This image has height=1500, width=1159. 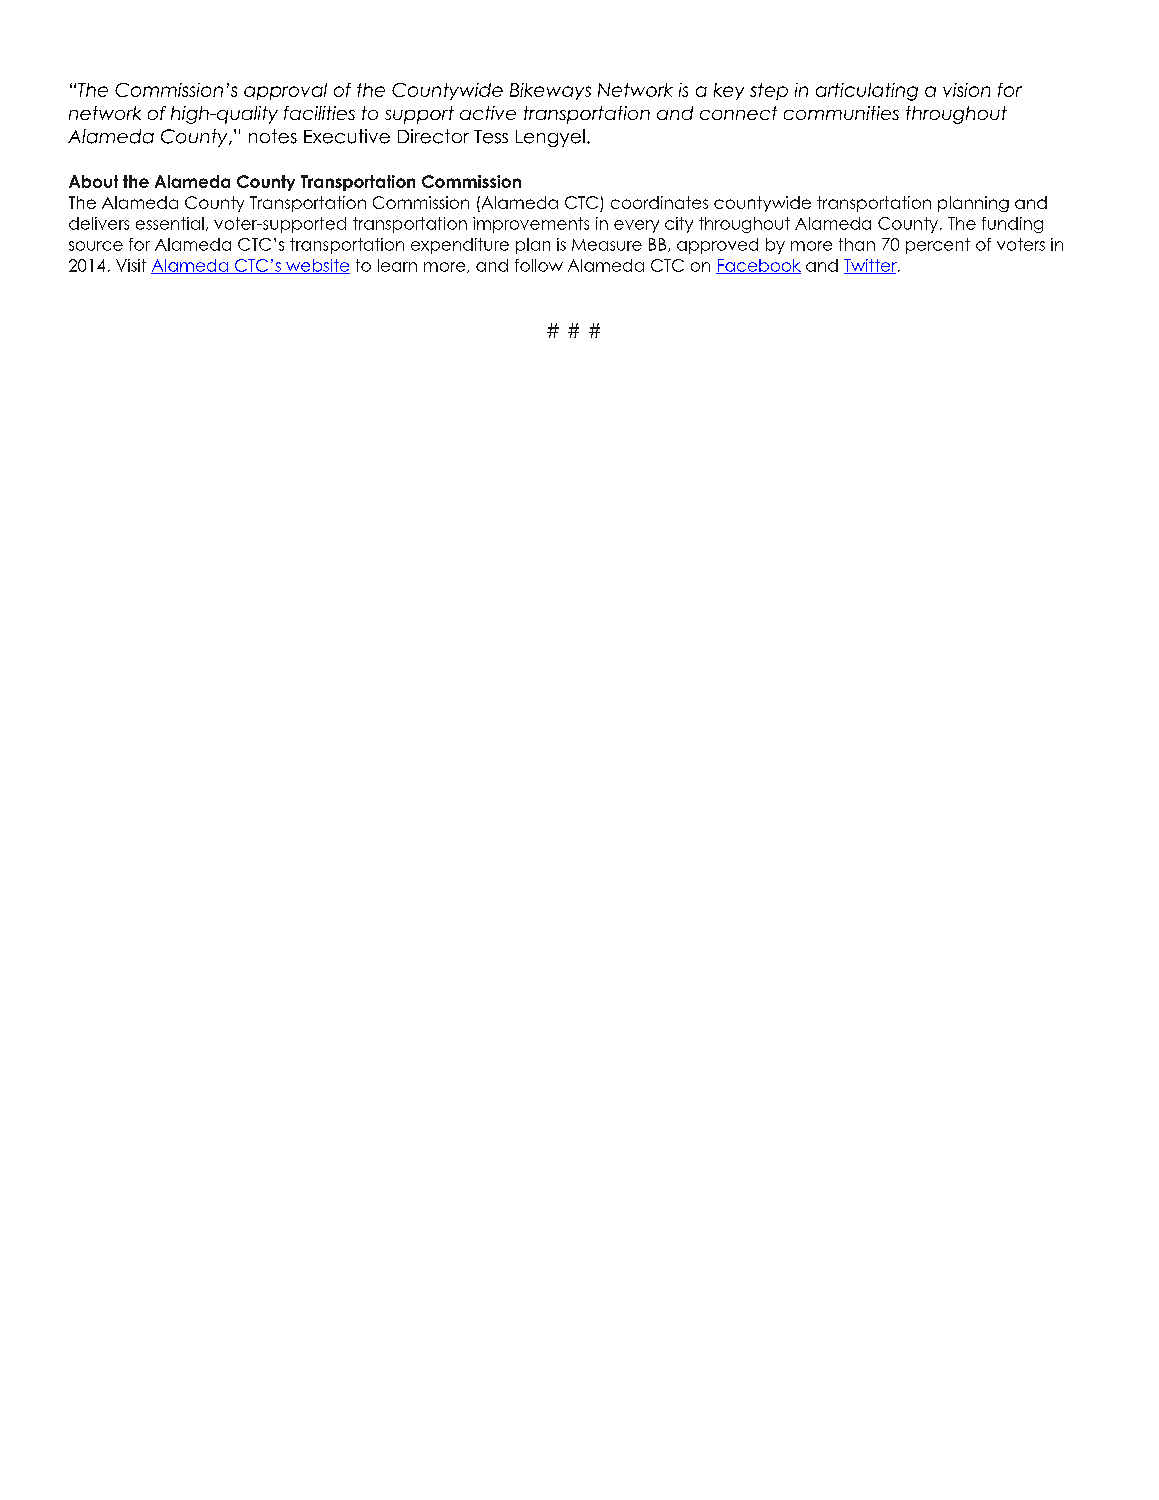 What do you see at coordinates (285, 91) in the image?
I see `approval` at bounding box center [285, 91].
